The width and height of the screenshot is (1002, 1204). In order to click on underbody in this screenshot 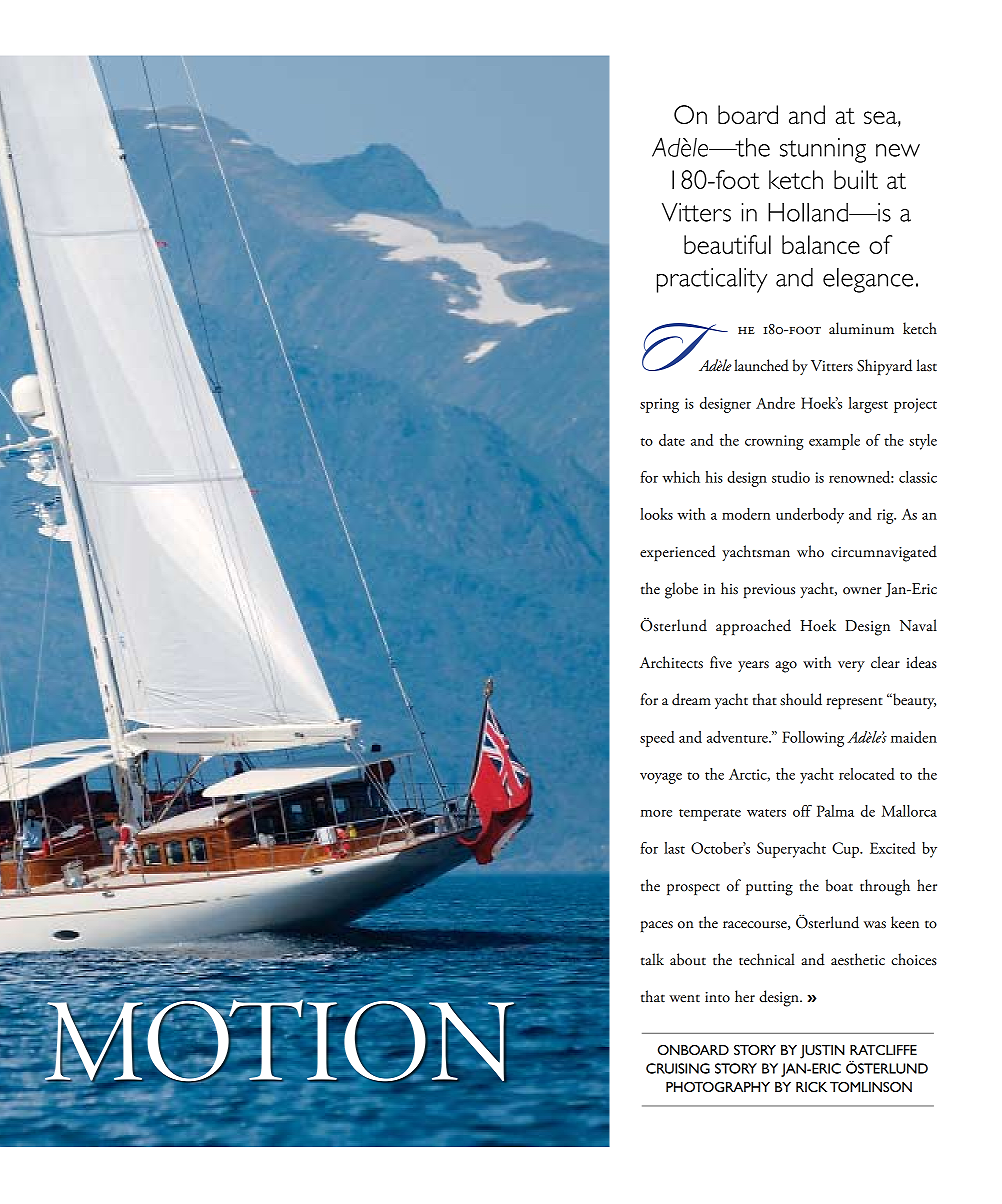, I will do `click(810, 516)`.
